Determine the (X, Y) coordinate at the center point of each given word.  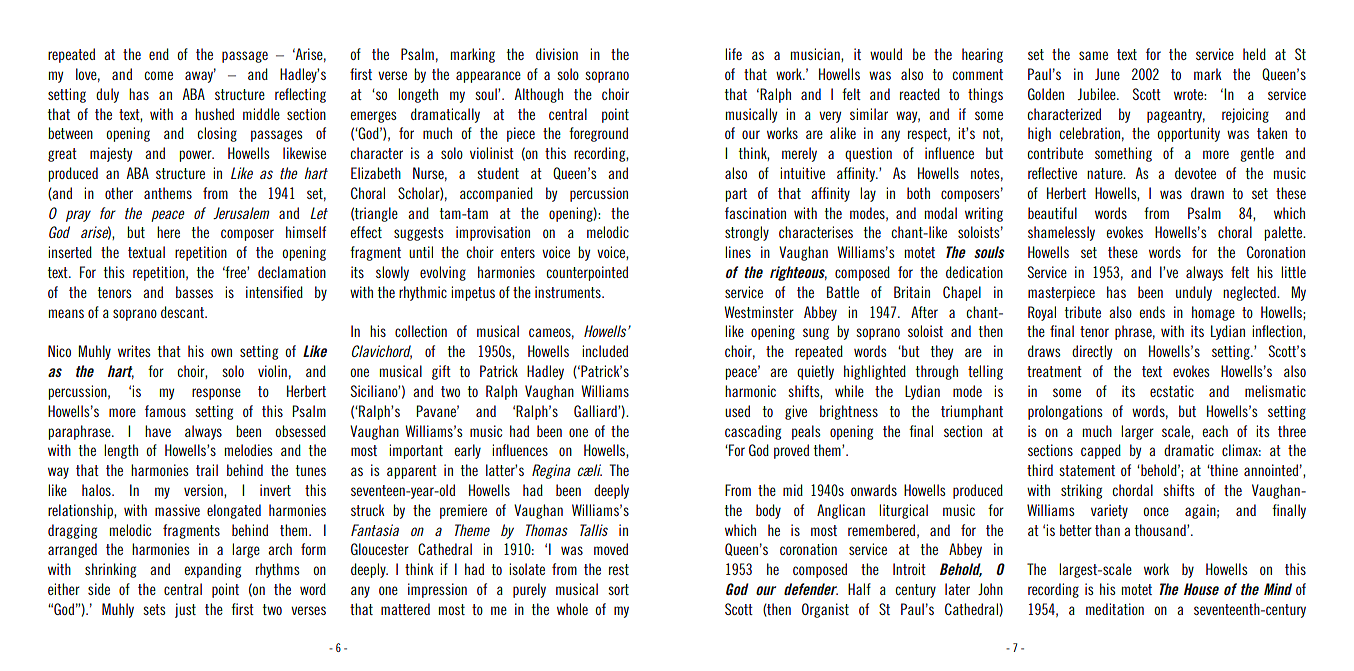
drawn (1207, 193)
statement (1087, 470)
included (605, 351)
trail (207, 470)
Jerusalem (241, 213)
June (1107, 74)
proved (791, 451)
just (185, 610)
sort (618, 589)
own (221, 352)
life (733, 54)
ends (1152, 312)
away (200, 76)
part (736, 195)
